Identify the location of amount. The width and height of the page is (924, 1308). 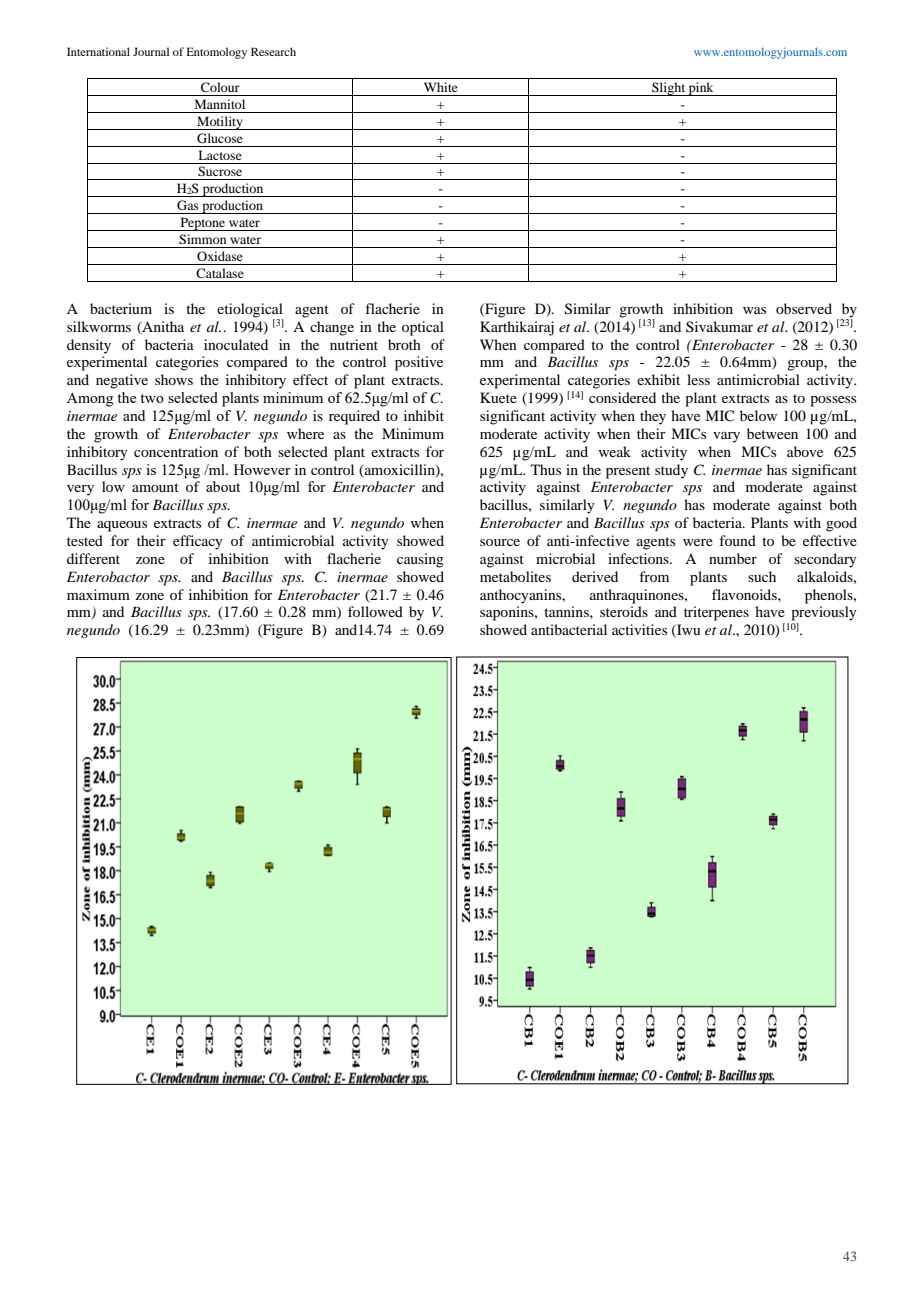
(155, 487).
